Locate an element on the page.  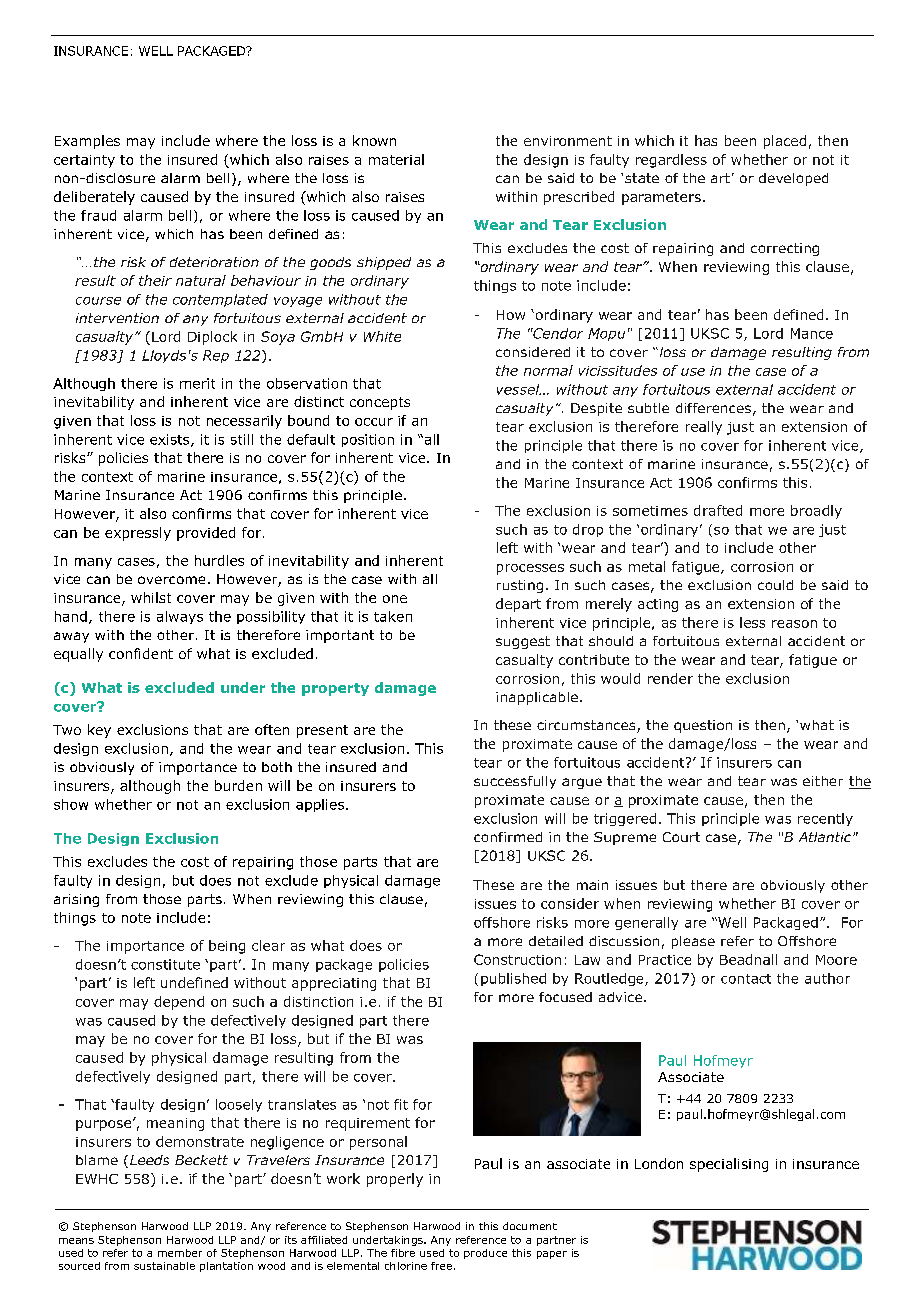
one is located at coordinates (395, 599).
